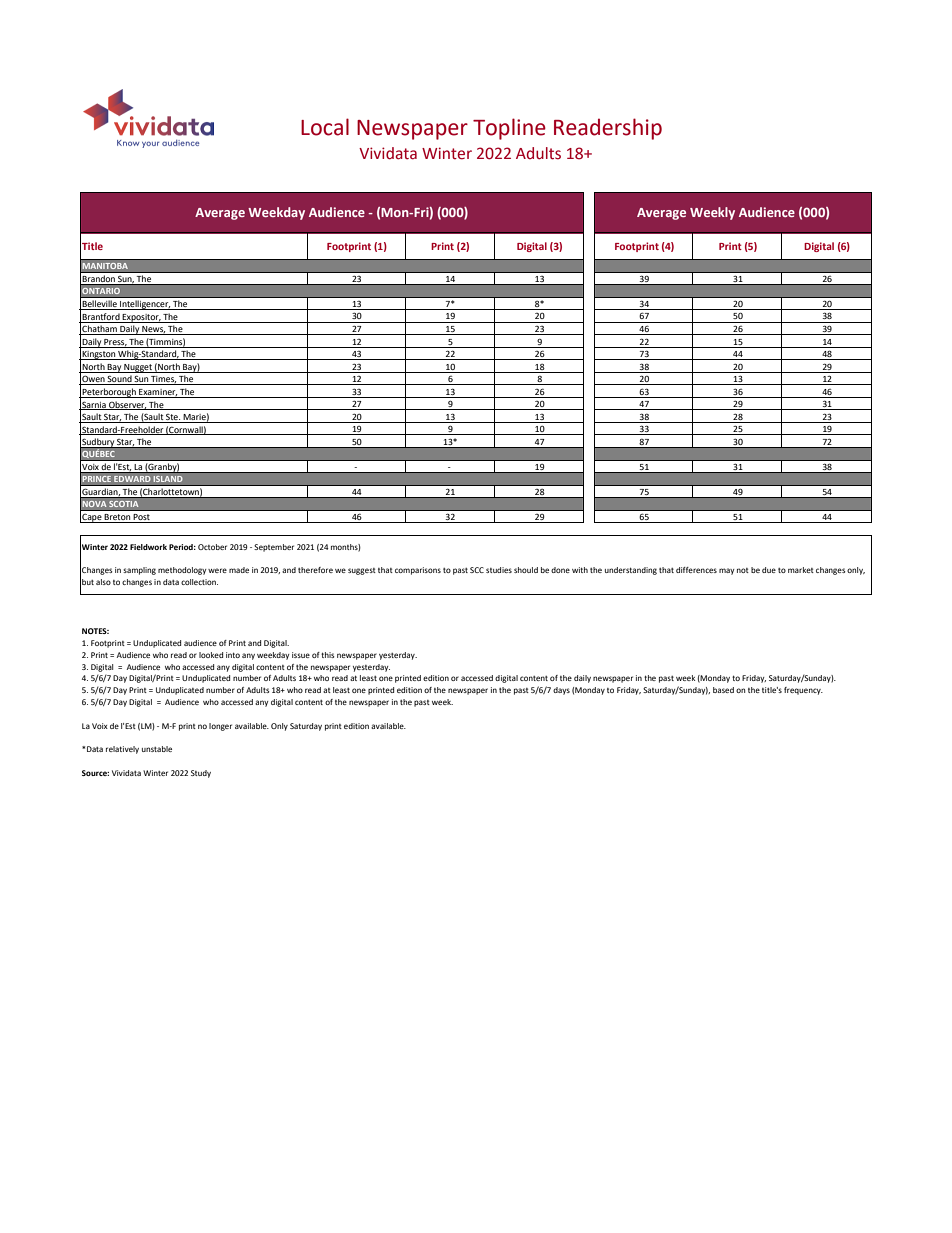 This page has width=952, height=1233. What do you see at coordinates (509, 129) in the page?
I see `Topline` at bounding box center [509, 129].
